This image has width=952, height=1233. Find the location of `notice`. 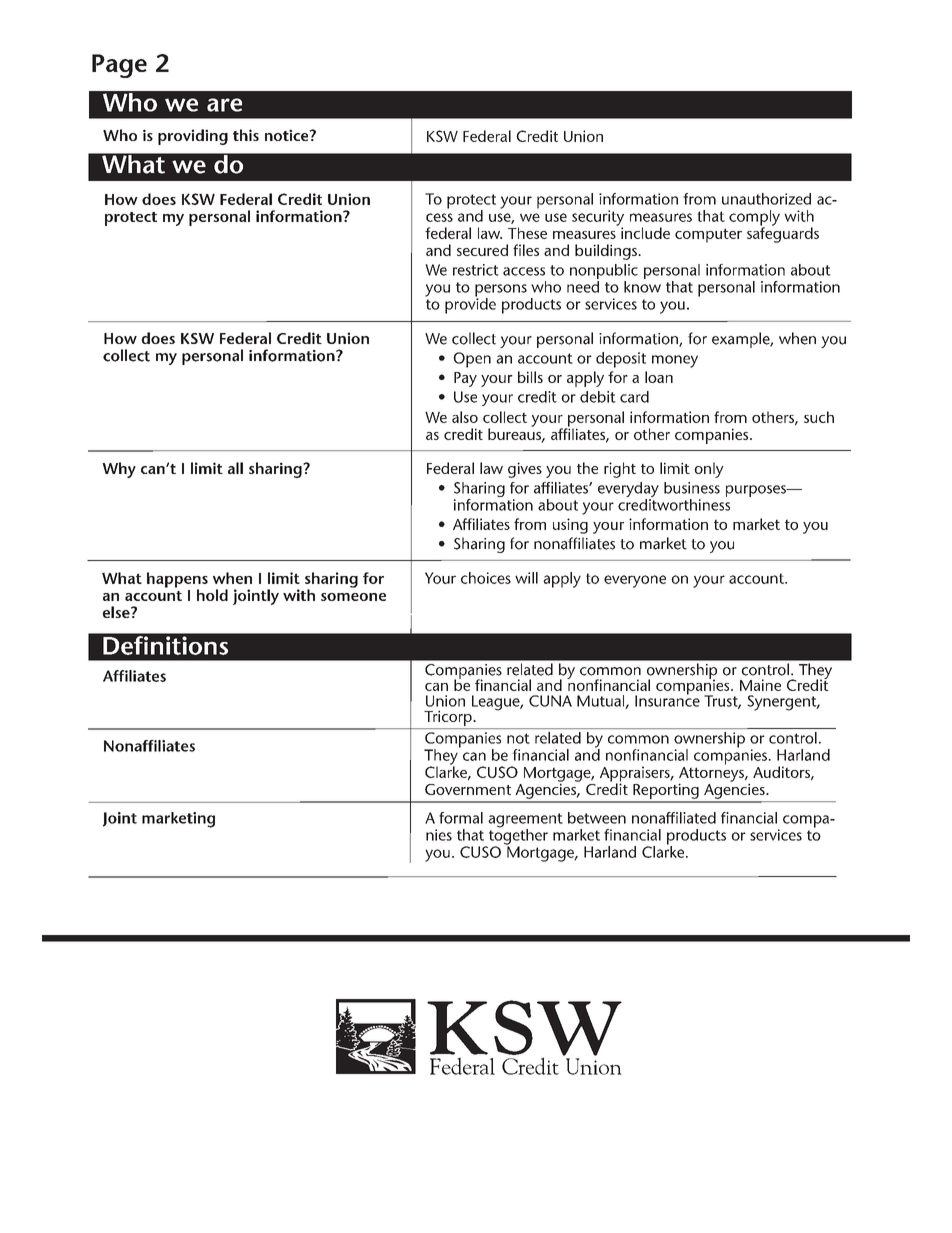

notice is located at coordinates (288, 135).
